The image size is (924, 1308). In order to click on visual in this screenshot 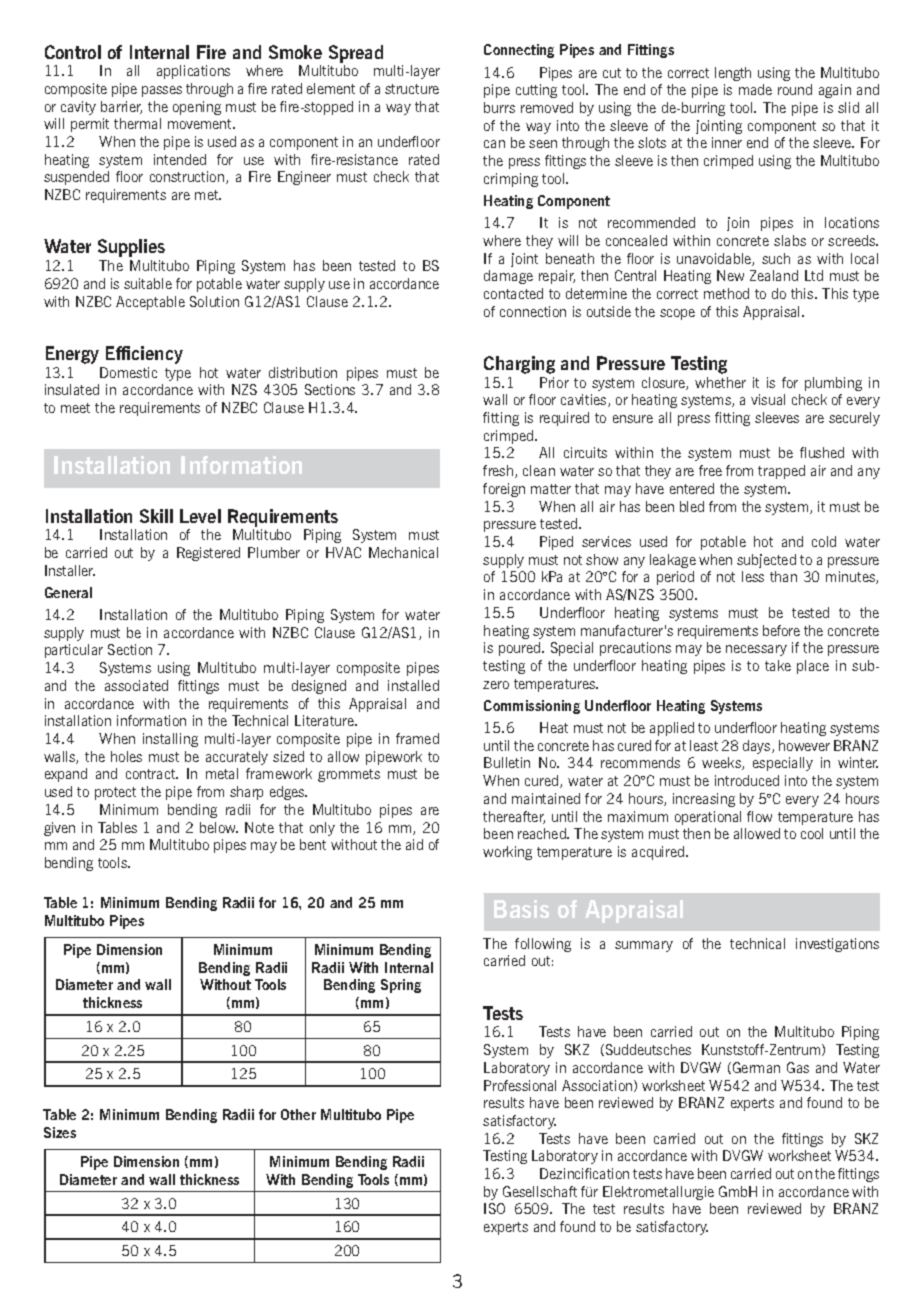, I will do `click(768, 399)`.
